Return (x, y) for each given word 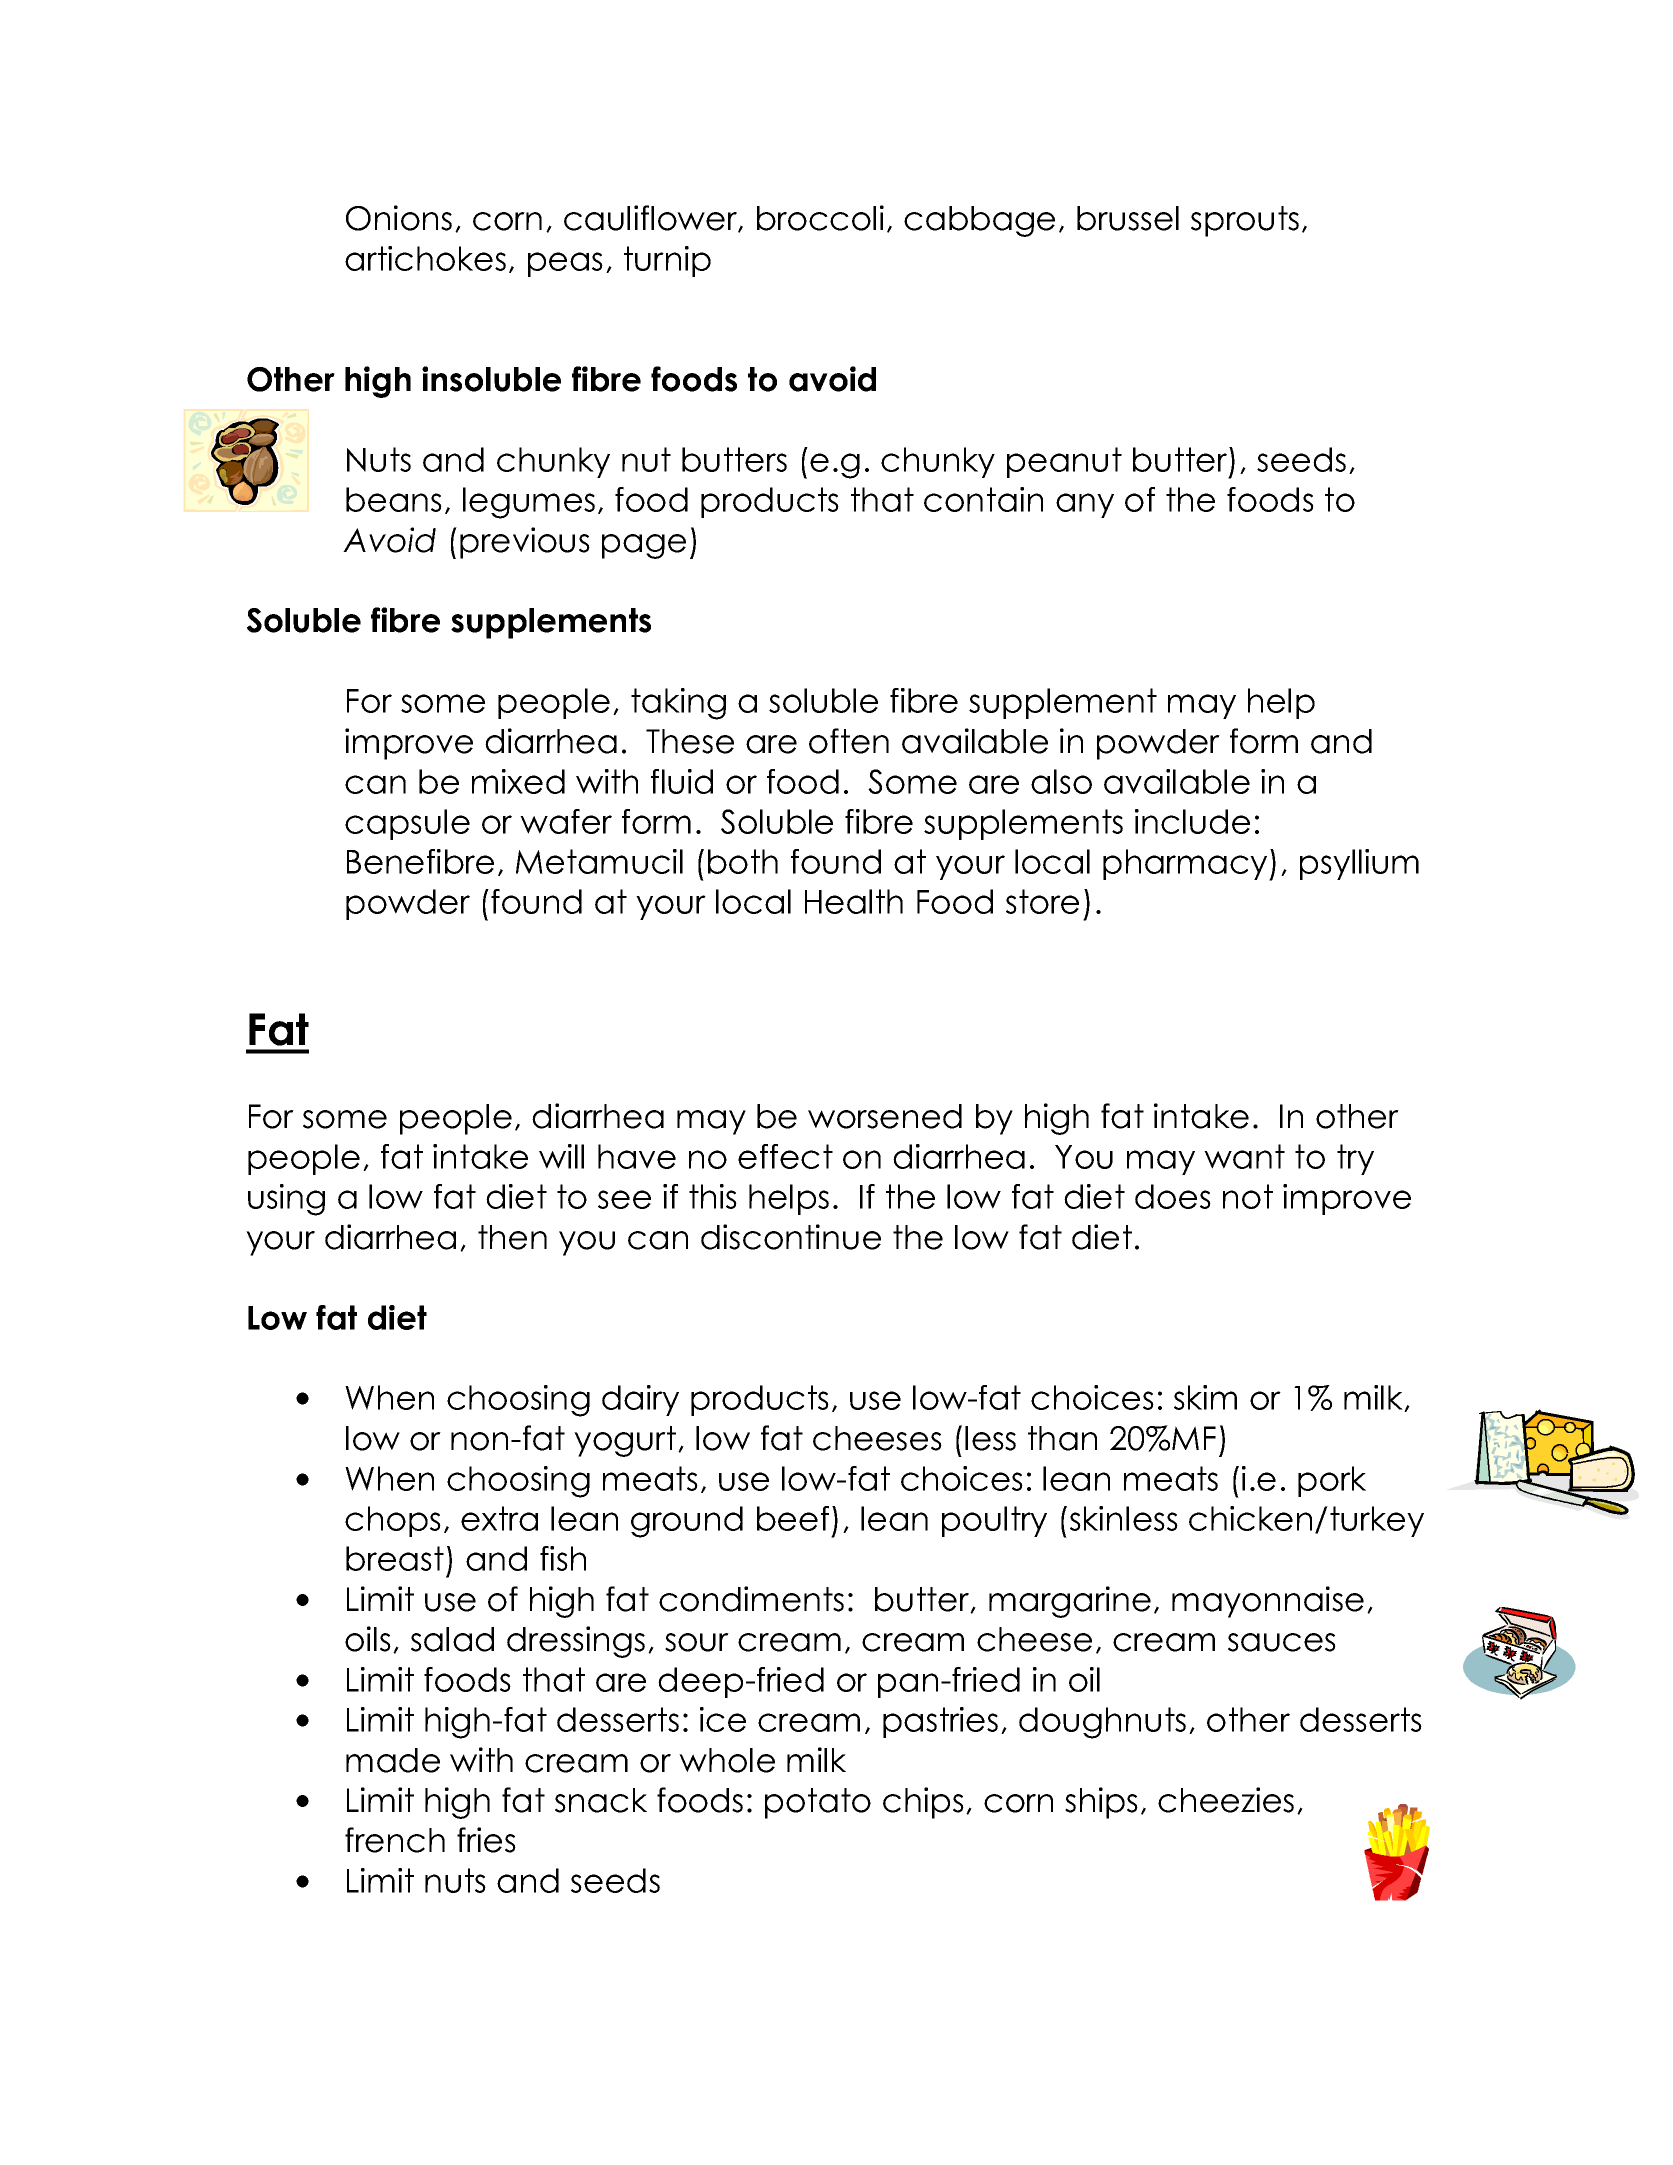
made (393, 1760)
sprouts (1245, 221)
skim (1205, 1397)
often (849, 741)
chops (393, 1521)
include (1192, 821)
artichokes (425, 258)
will (561, 1156)
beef (793, 1518)
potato (818, 1803)
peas (565, 264)
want (1244, 1156)
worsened (885, 1116)
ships (1101, 1803)
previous (525, 543)
